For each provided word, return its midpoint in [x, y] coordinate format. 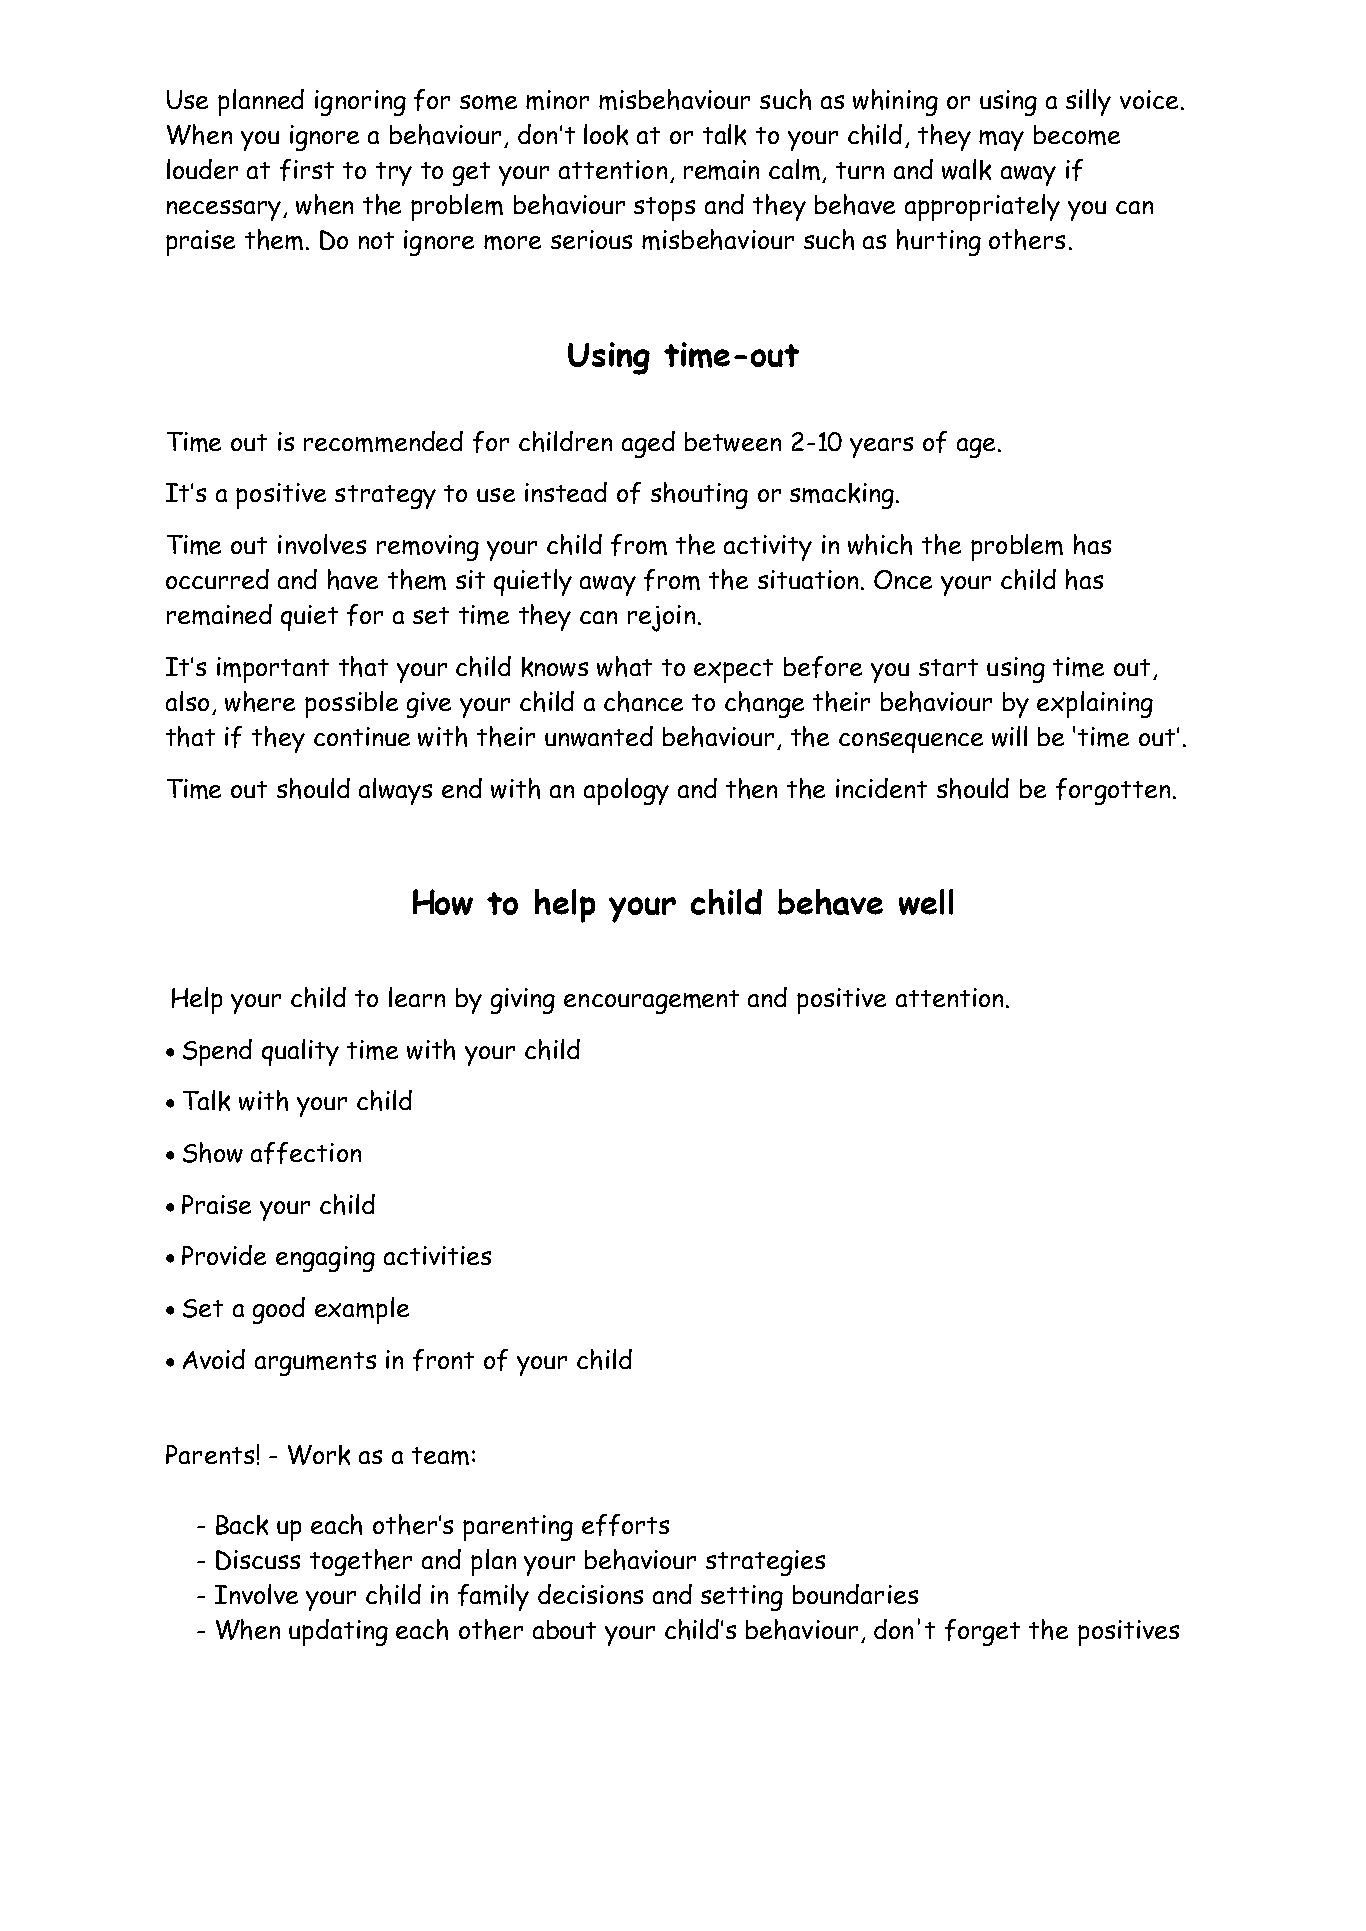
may [1001, 140]
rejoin [661, 618]
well [926, 902]
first [307, 170]
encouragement [651, 1002]
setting [742, 1598]
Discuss [258, 1560]
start [948, 667]
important [273, 670]
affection [306, 1153]
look [606, 134]
